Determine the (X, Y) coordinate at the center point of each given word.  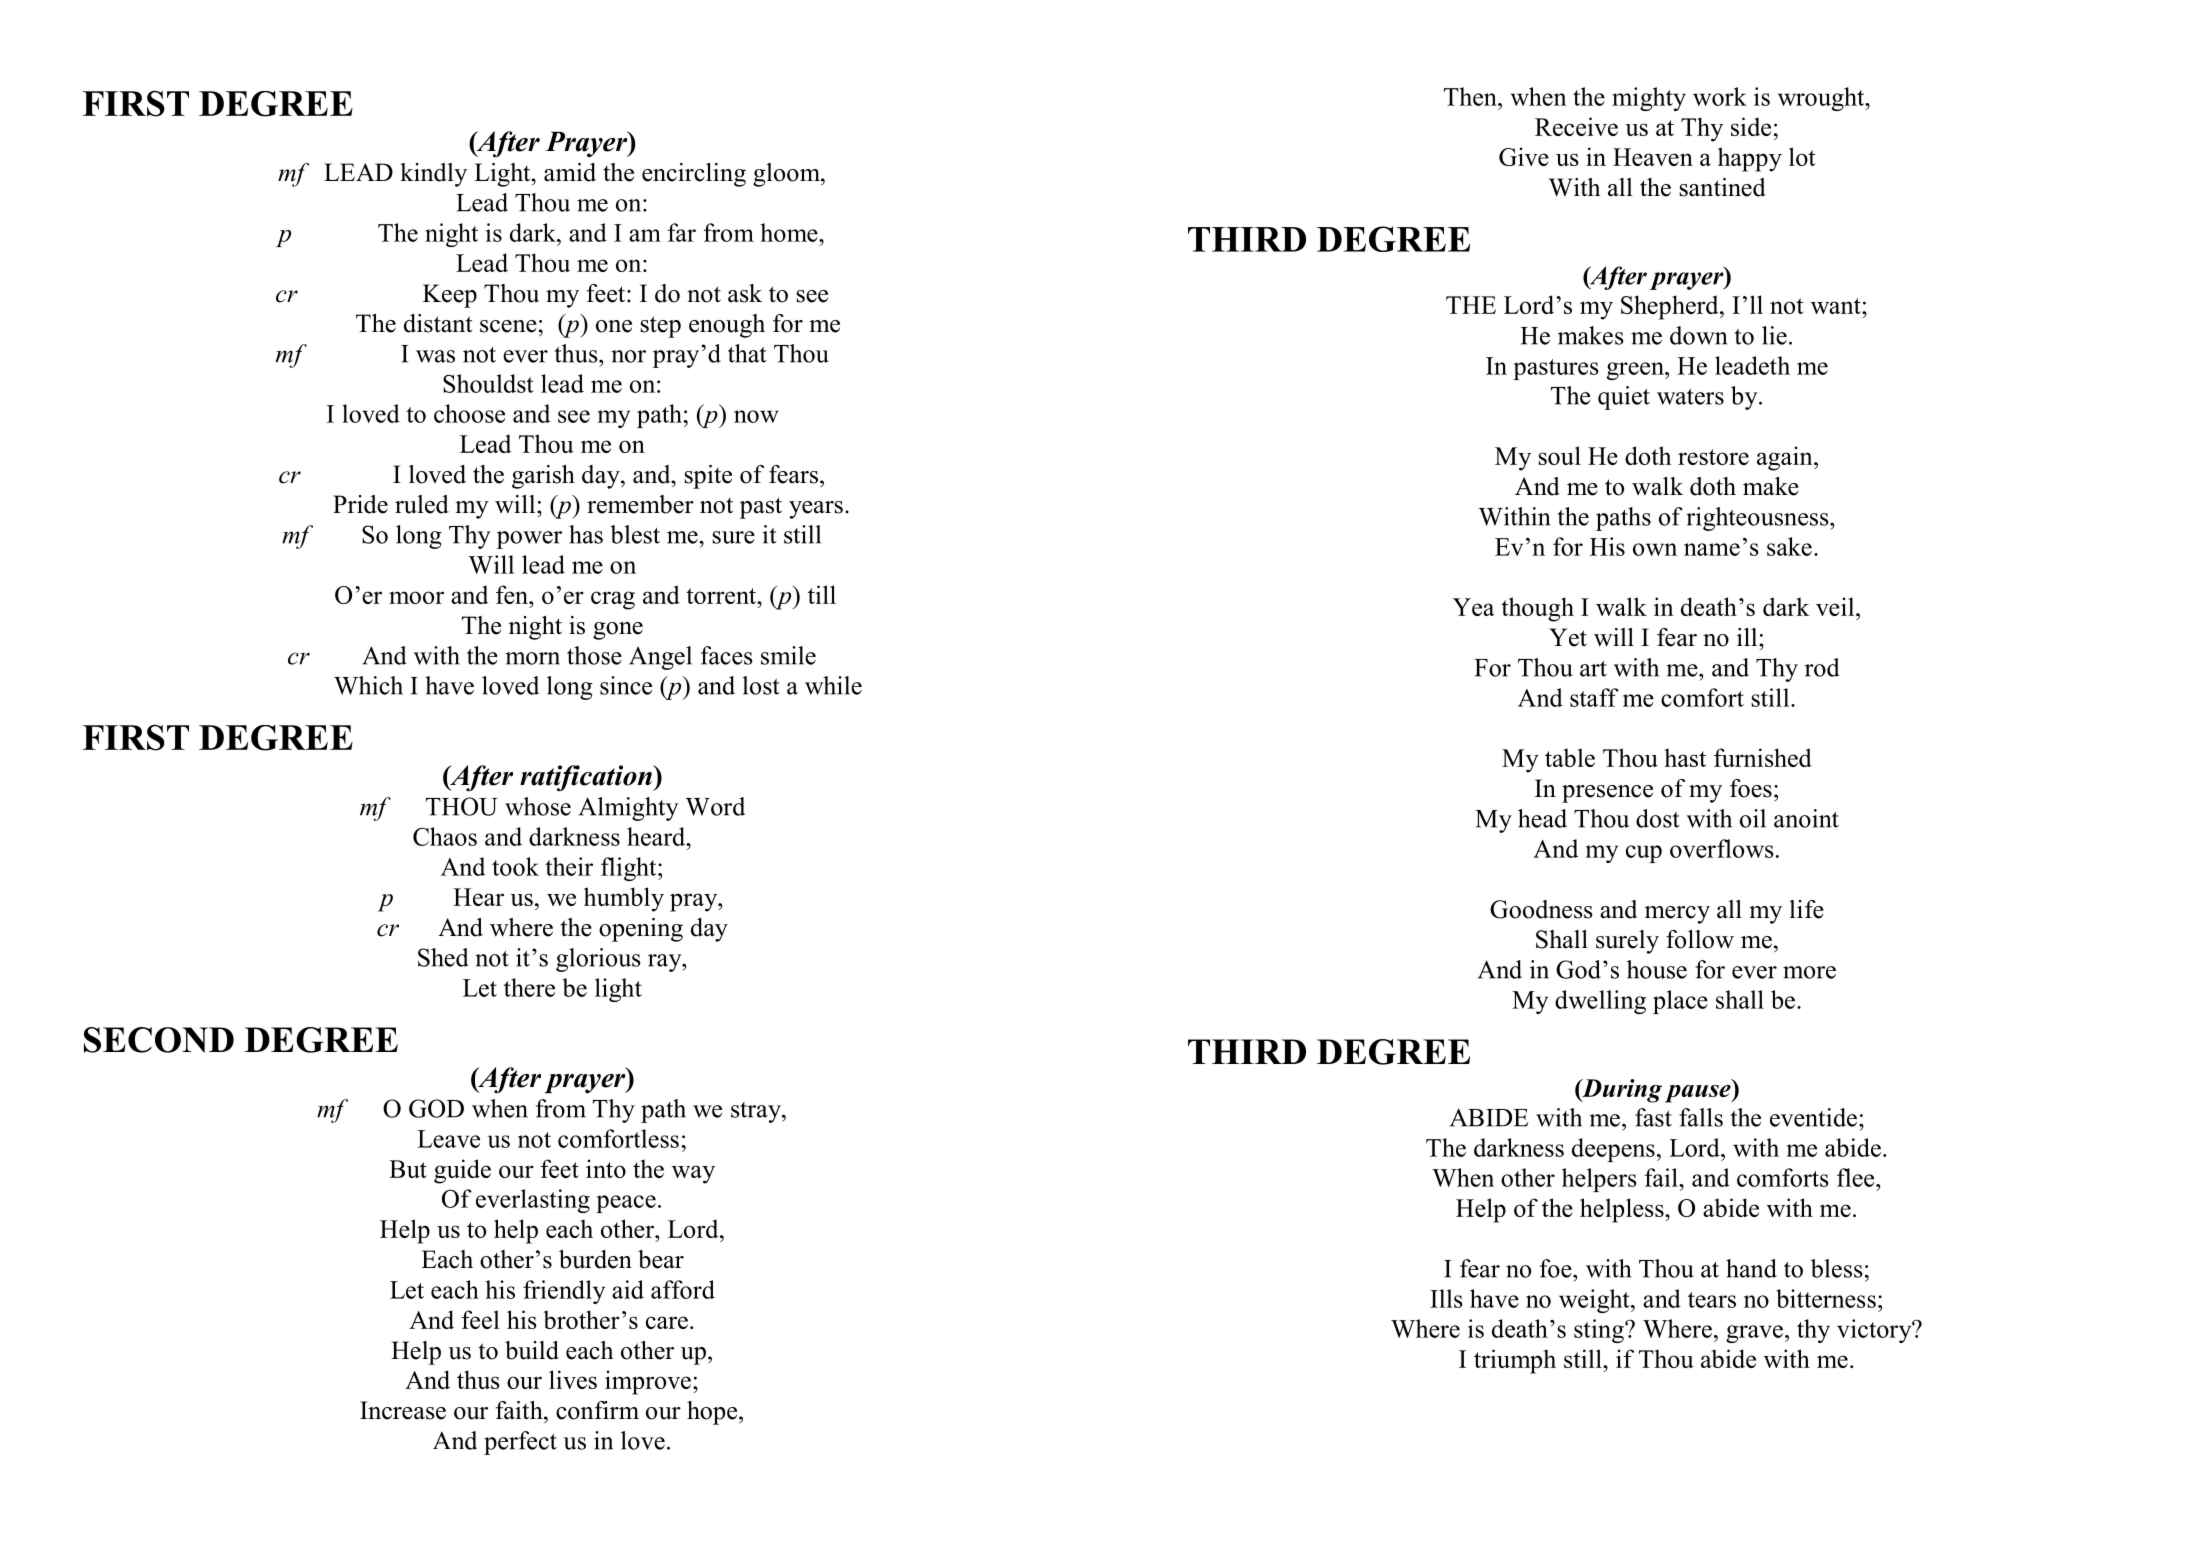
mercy (1677, 915)
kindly (433, 175)
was (435, 356)
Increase (403, 1410)
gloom (787, 175)
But (408, 1169)
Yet (1568, 637)
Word (715, 806)
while (833, 685)
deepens (1613, 1150)
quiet (1624, 398)
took (515, 866)
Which (368, 685)
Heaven (1653, 157)
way (693, 1174)
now (756, 416)
